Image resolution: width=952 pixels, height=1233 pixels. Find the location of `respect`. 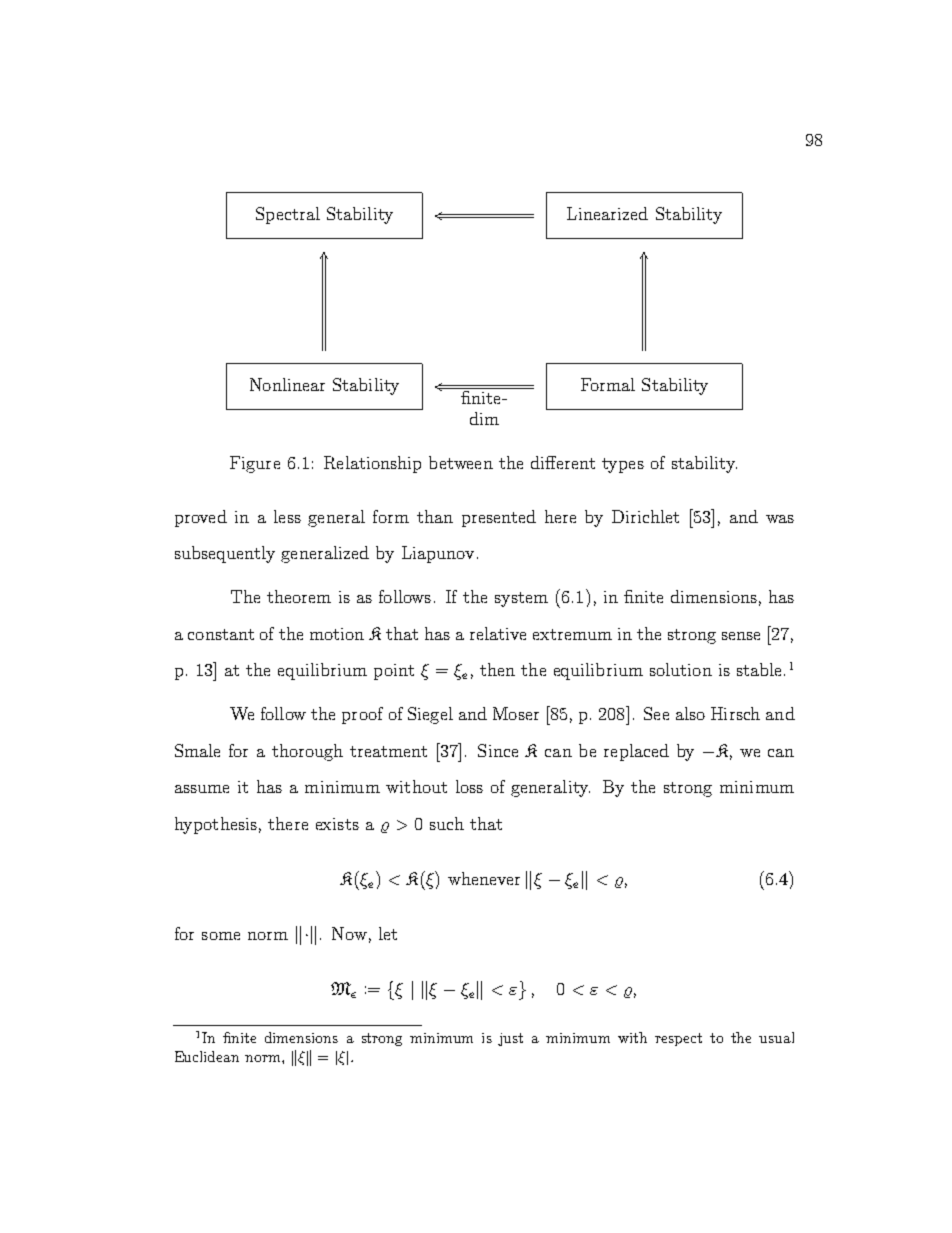

respect is located at coordinates (678, 1039).
